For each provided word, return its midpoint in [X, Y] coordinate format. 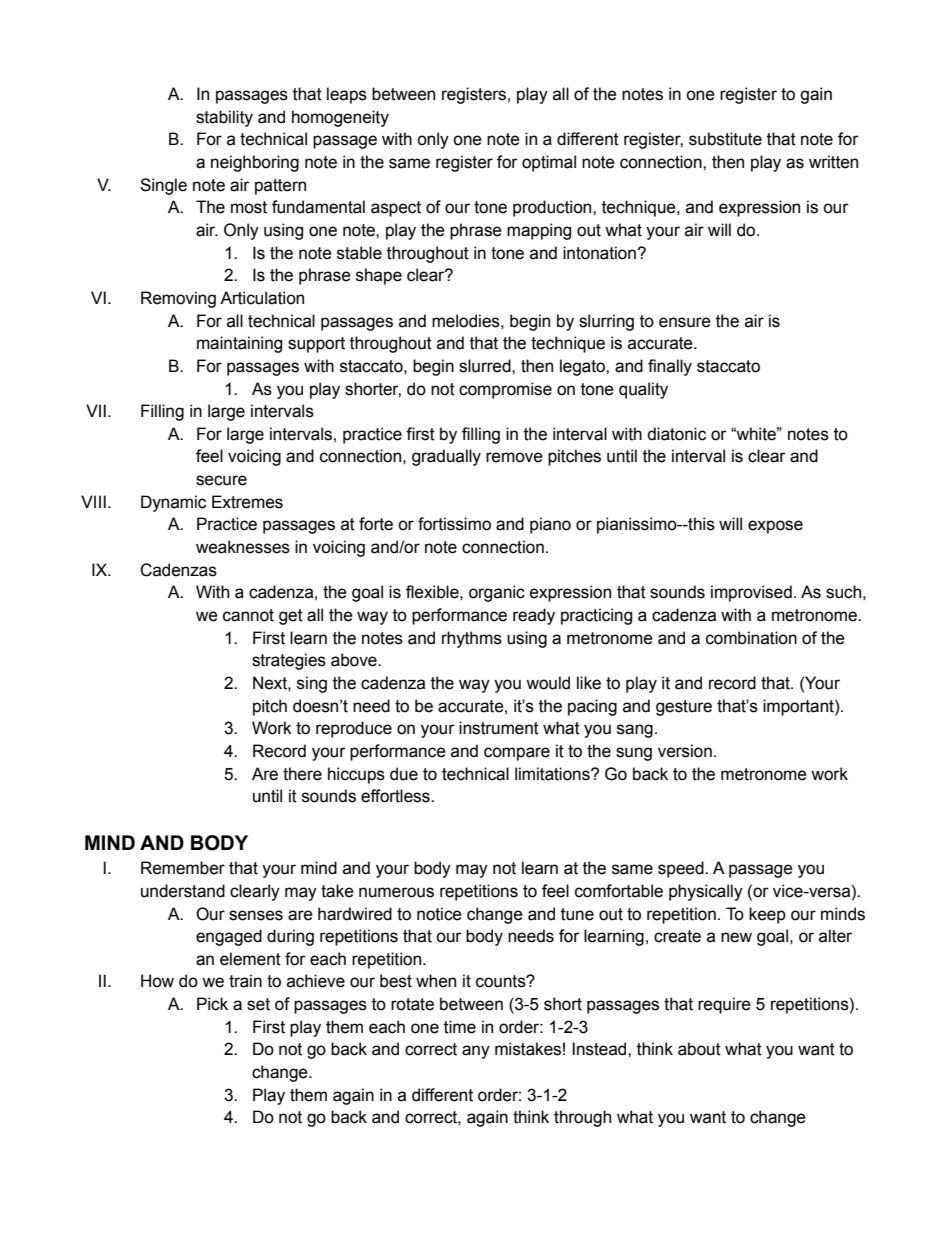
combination [751, 638]
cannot [248, 615]
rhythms [472, 639]
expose [775, 527]
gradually [446, 457]
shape [379, 276]
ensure [685, 322]
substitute [725, 139]
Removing [178, 299]
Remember [183, 868]
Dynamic [173, 503]
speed [682, 869]
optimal [549, 163]
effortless [396, 796]
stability [224, 118]
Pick [212, 1004]
